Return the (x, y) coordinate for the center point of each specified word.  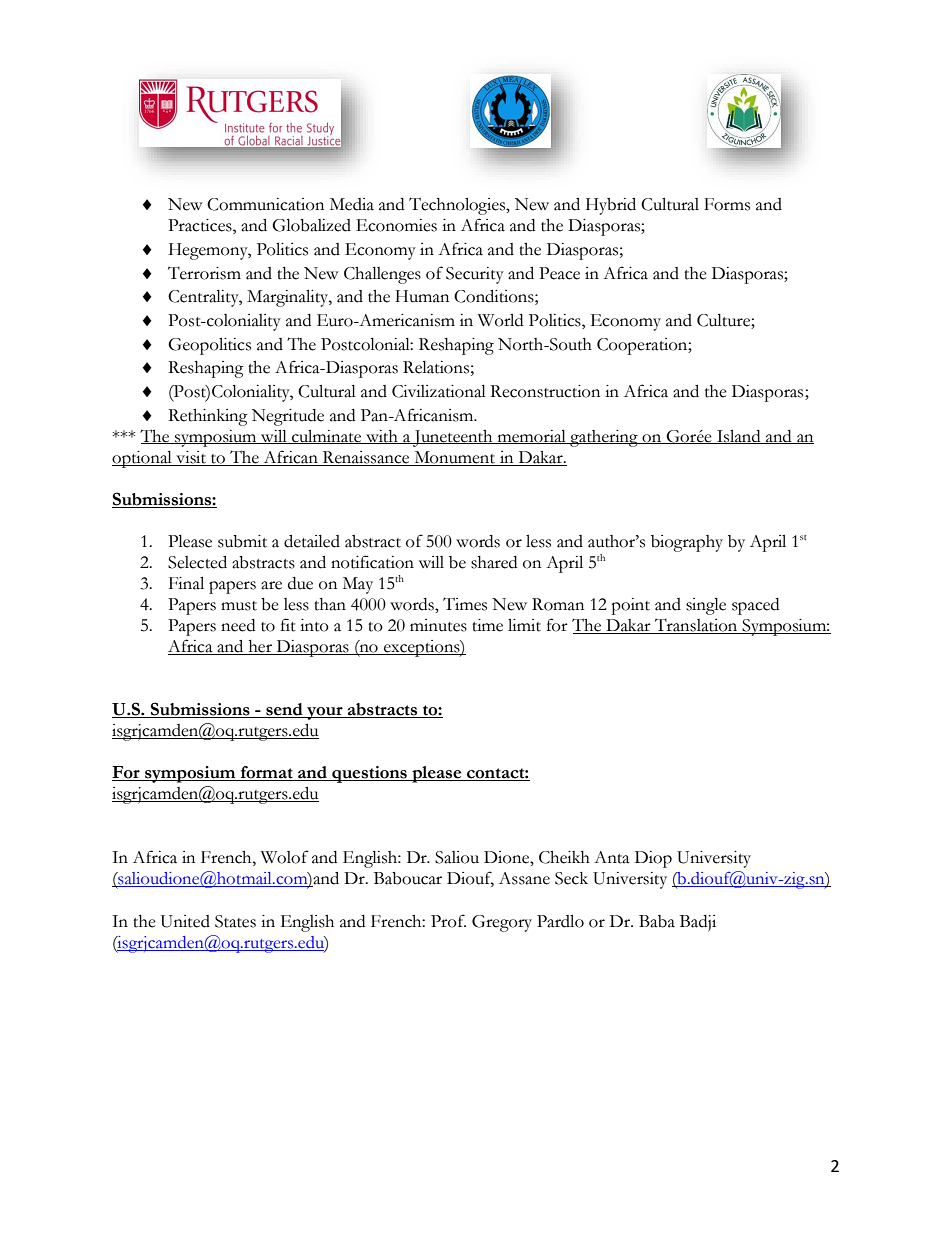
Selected (197, 562)
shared (494, 562)
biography (687, 543)
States (235, 921)
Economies (396, 225)
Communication (265, 204)
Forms (727, 204)
